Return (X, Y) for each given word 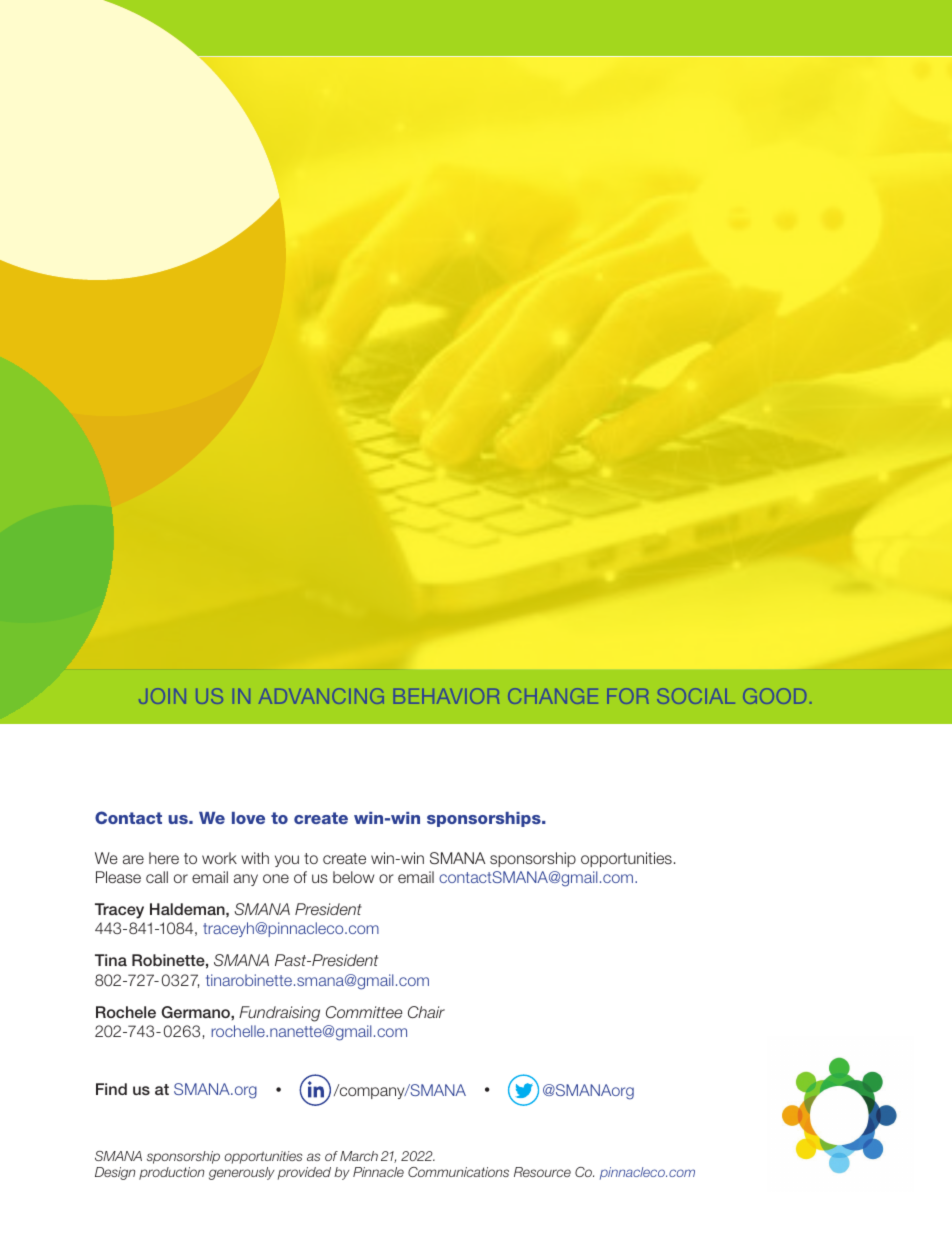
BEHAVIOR (446, 696)
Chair (426, 1012)
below (353, 877)
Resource (542, 1172)
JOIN (162, 696)
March (359, 1156)
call (157, 877)
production (171, 1173)
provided (304, 1173)
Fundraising (279, 1014)
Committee (364, 1012)
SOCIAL (696, 696)
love (248, 818)
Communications (458, 1172)
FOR (627, 696)
